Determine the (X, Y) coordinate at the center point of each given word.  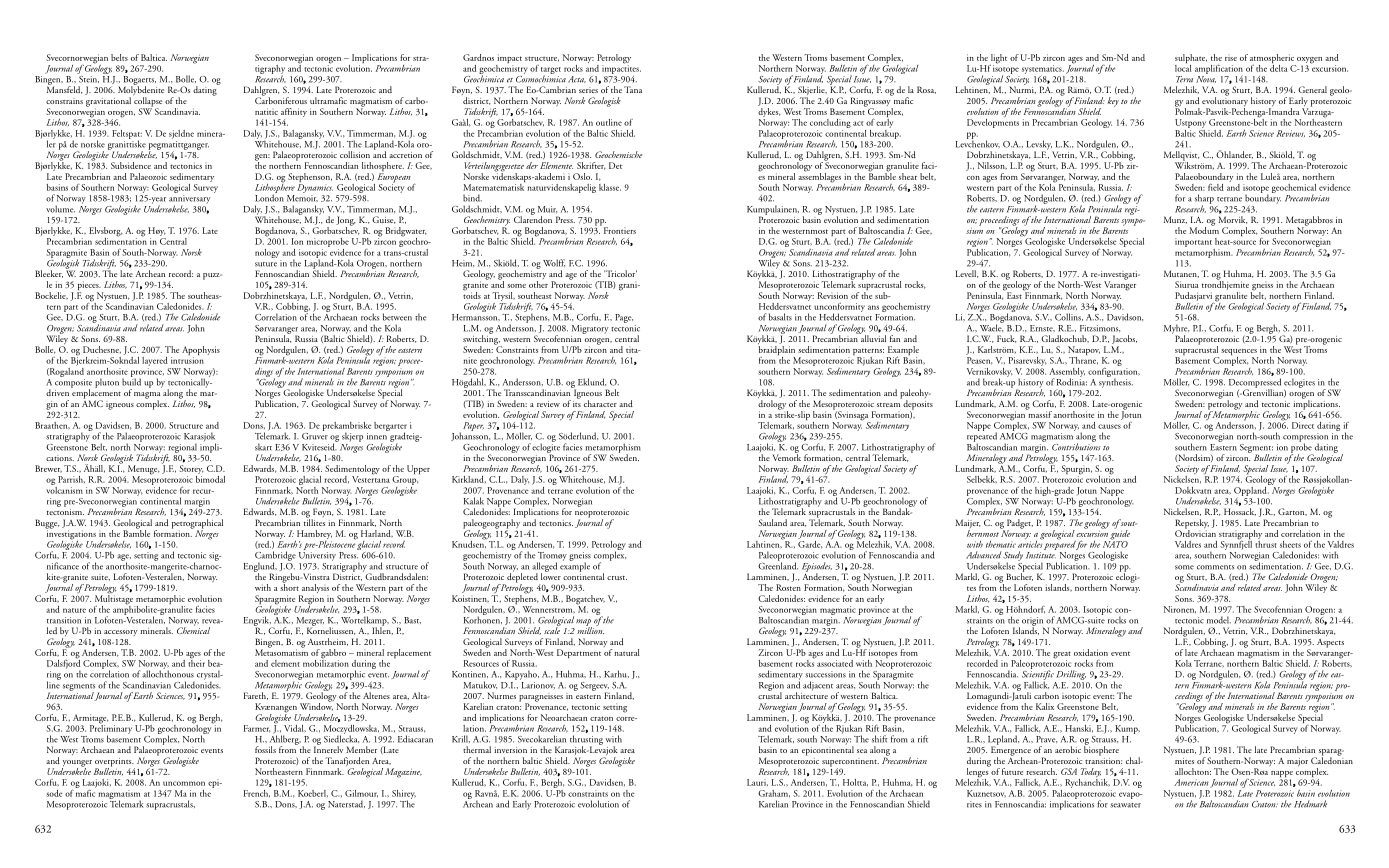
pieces (89, 287)
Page (624, 318)
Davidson (1125, 317)
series (588, 90)
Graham (774, 794)
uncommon (184, 783)
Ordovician (1195, 532)
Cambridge (275, 557)
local (1183, 67)
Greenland (778, 565)
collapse (148, 103)
